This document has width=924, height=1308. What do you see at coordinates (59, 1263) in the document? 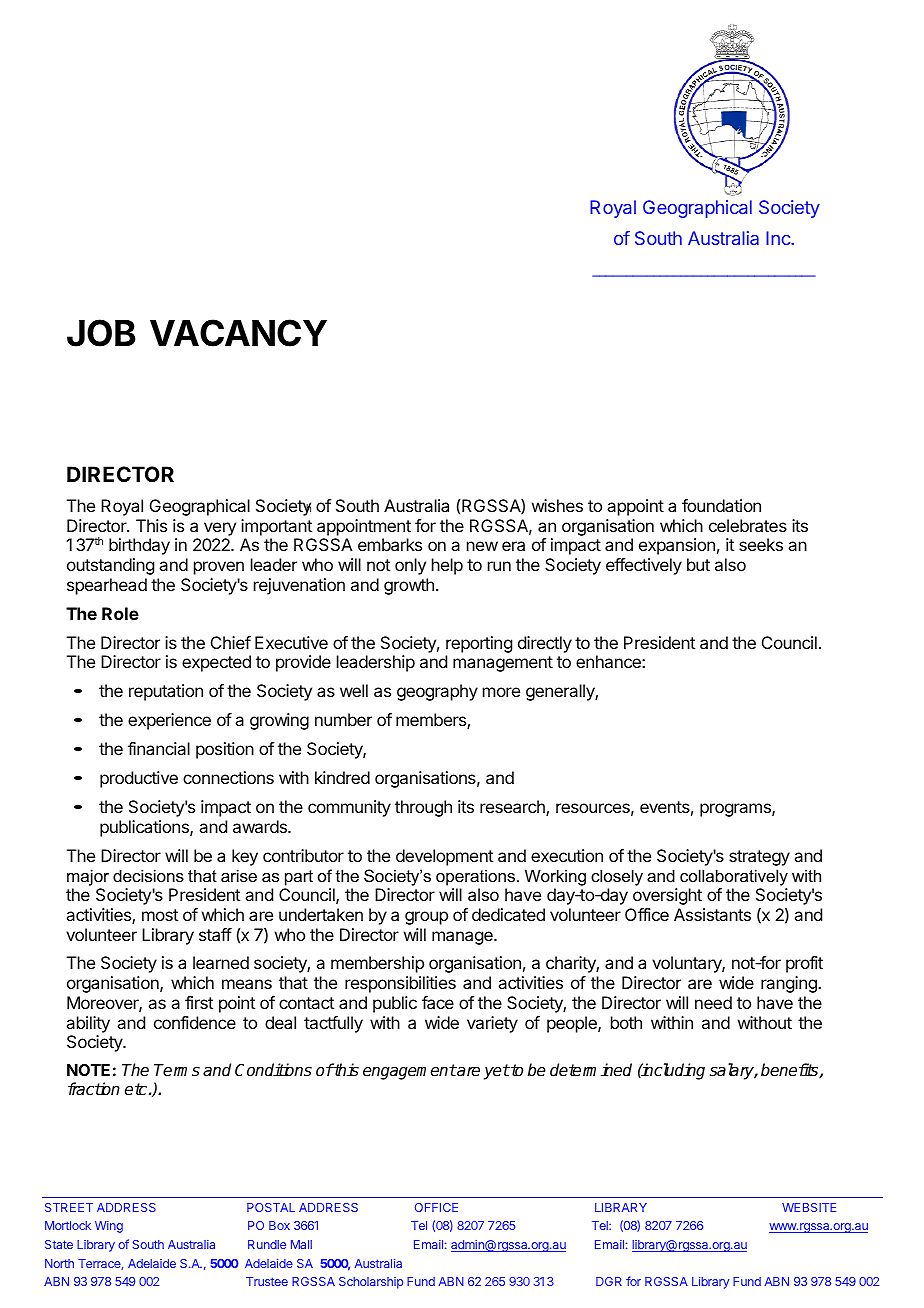
I see `North` at bounding box center [59, 1263].
